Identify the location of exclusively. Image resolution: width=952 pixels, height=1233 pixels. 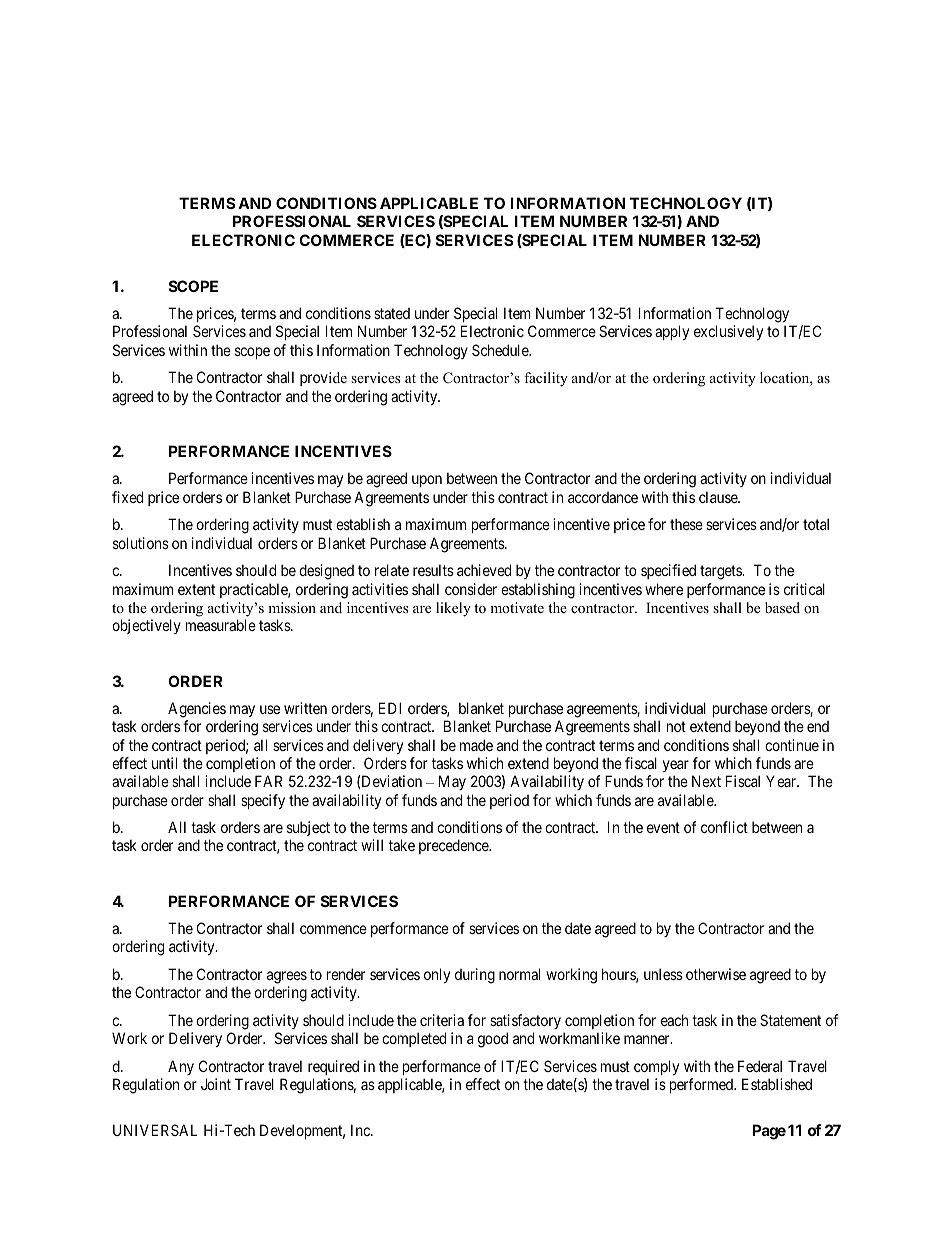
(728, 332).
